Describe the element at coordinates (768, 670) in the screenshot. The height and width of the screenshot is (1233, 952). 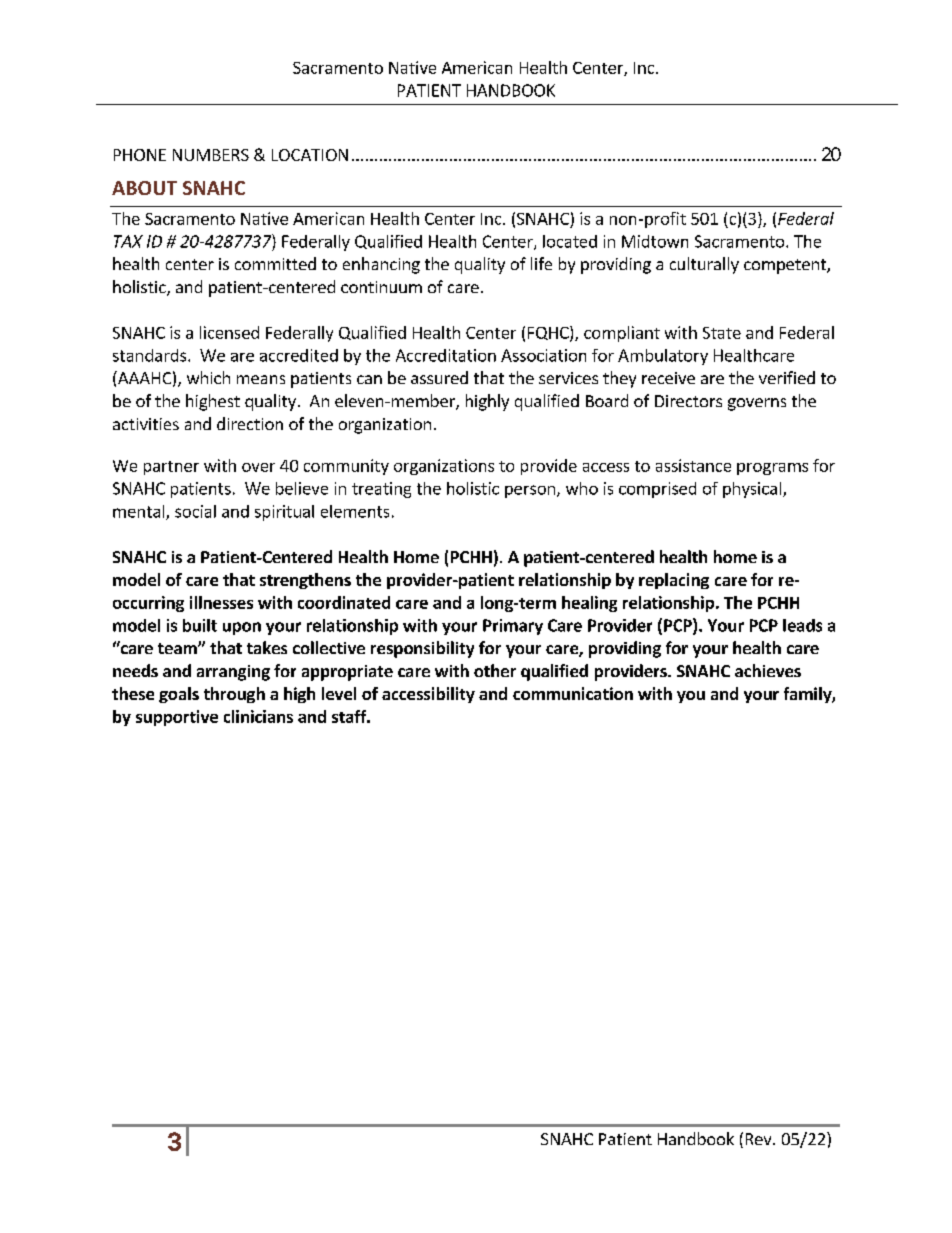
I see `achieves` at that location.
